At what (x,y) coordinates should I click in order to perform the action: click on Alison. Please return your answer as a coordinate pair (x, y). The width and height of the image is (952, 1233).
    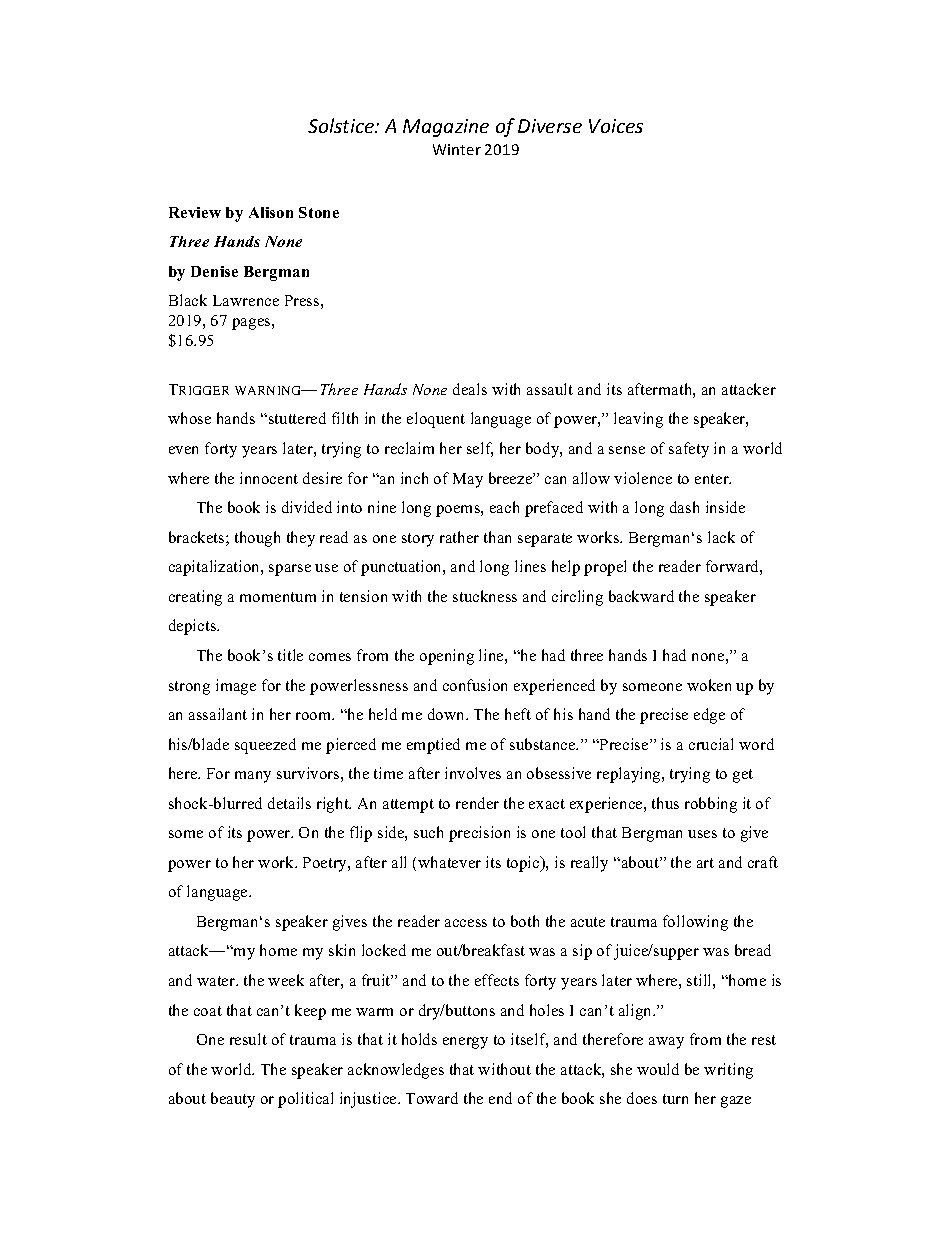
    Looking at the image, I should click on (271, 212).
